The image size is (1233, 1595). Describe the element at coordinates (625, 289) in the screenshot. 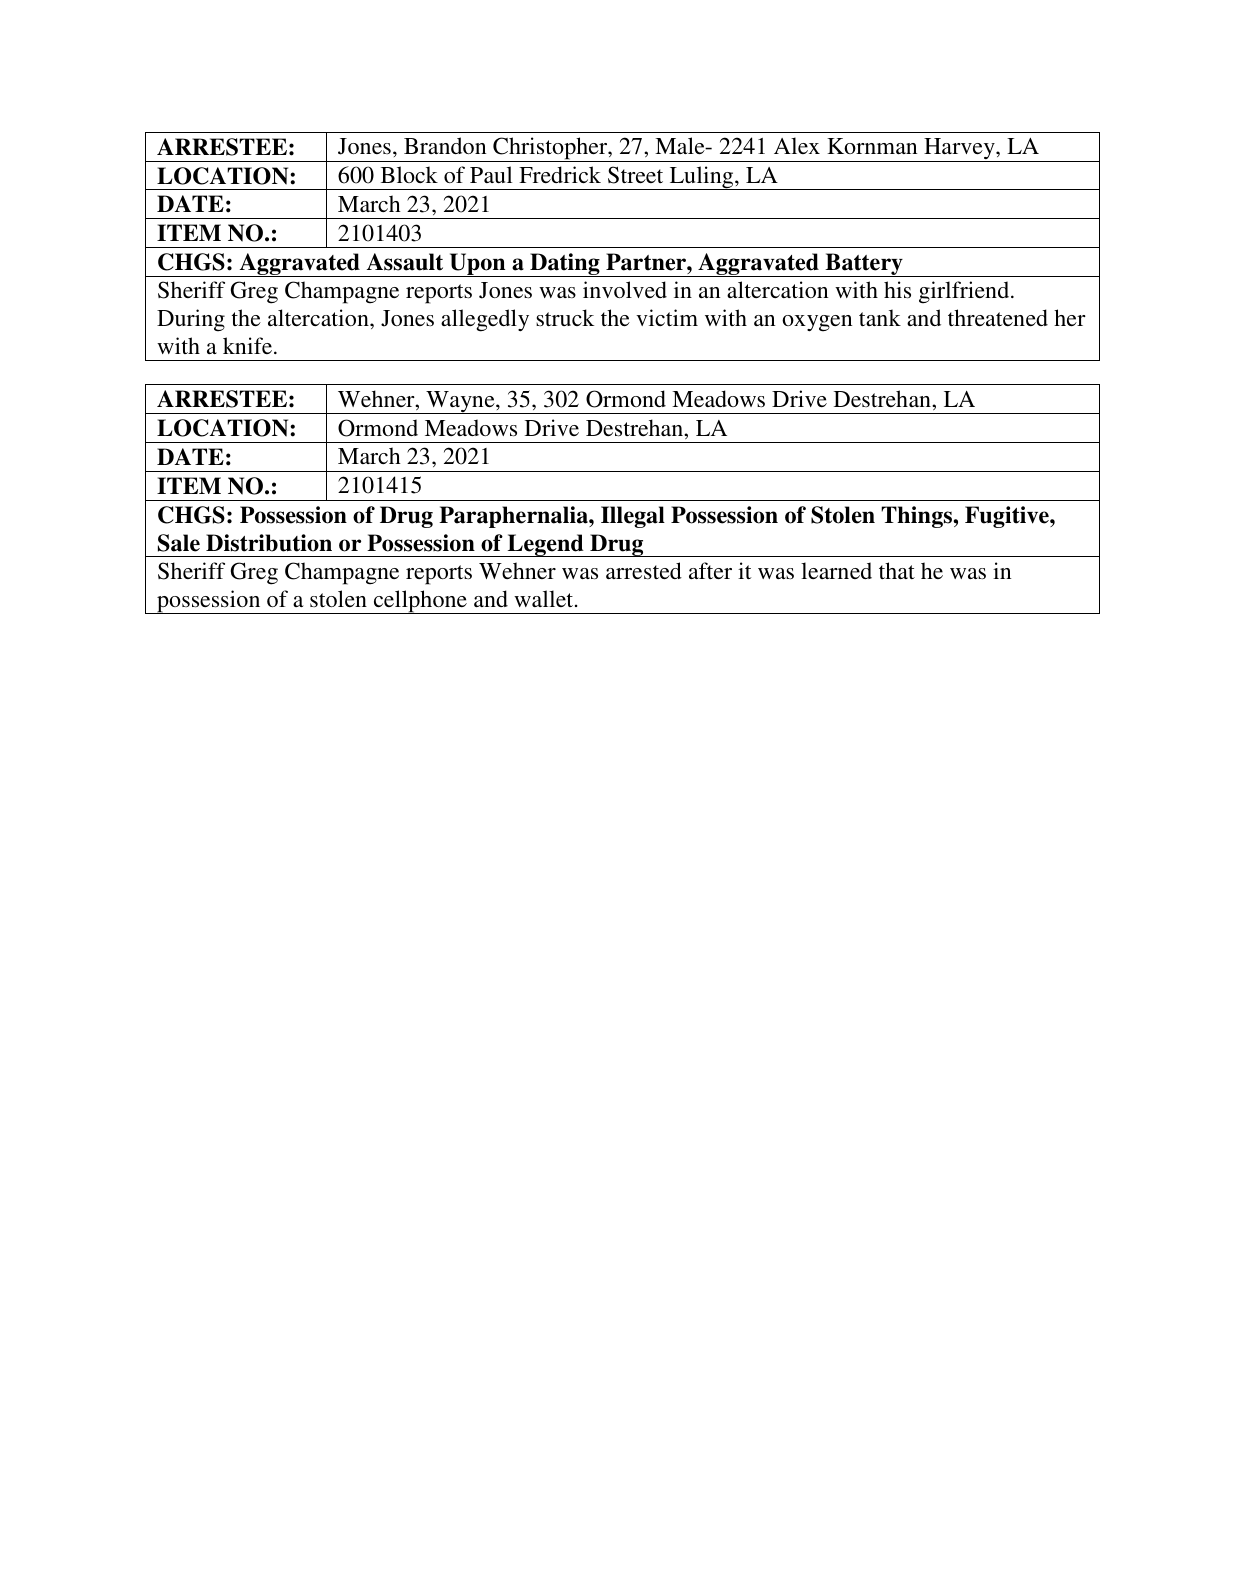

I see `involved` at that location.
